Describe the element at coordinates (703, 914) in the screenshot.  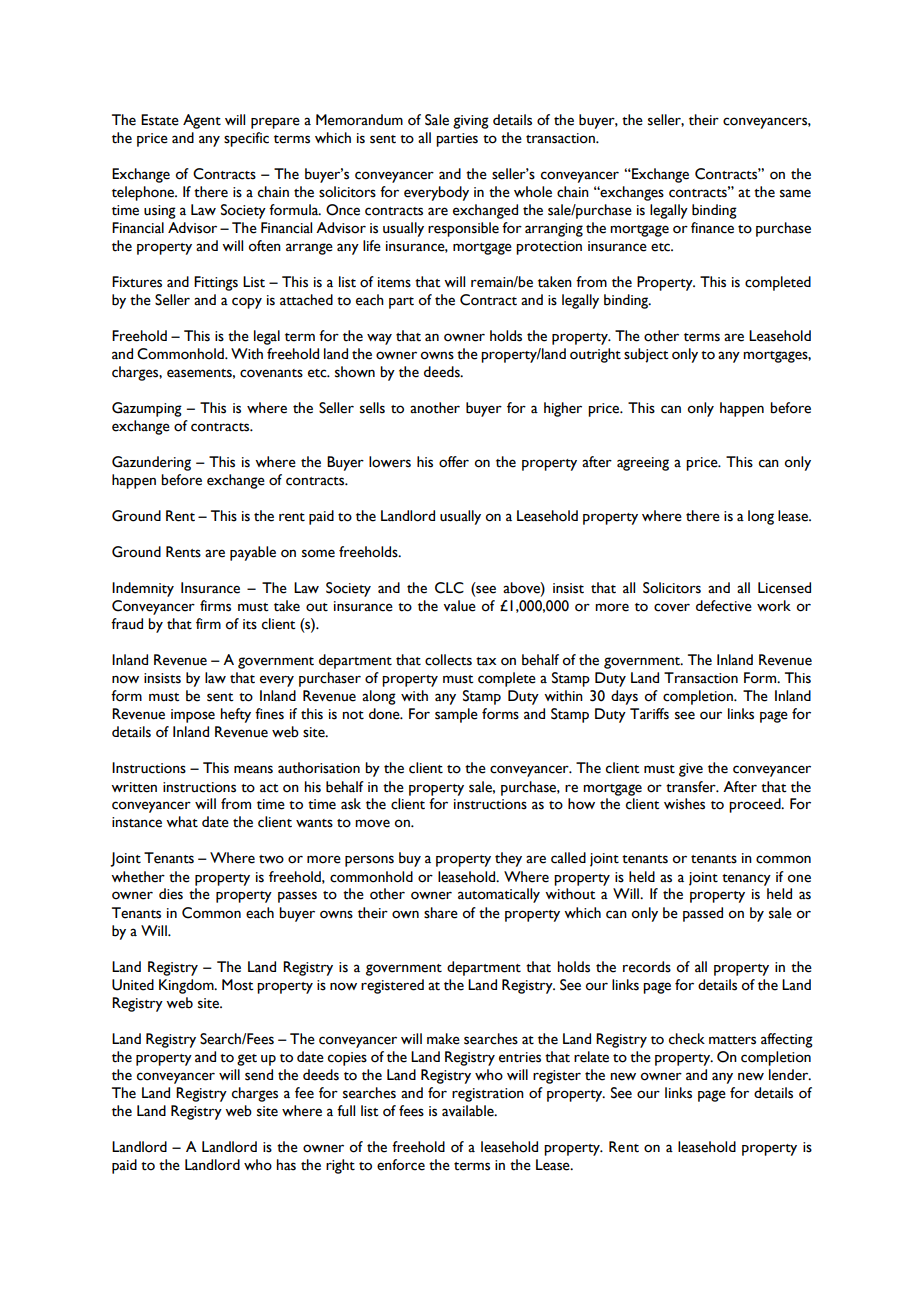
I see `passed` at that location.
